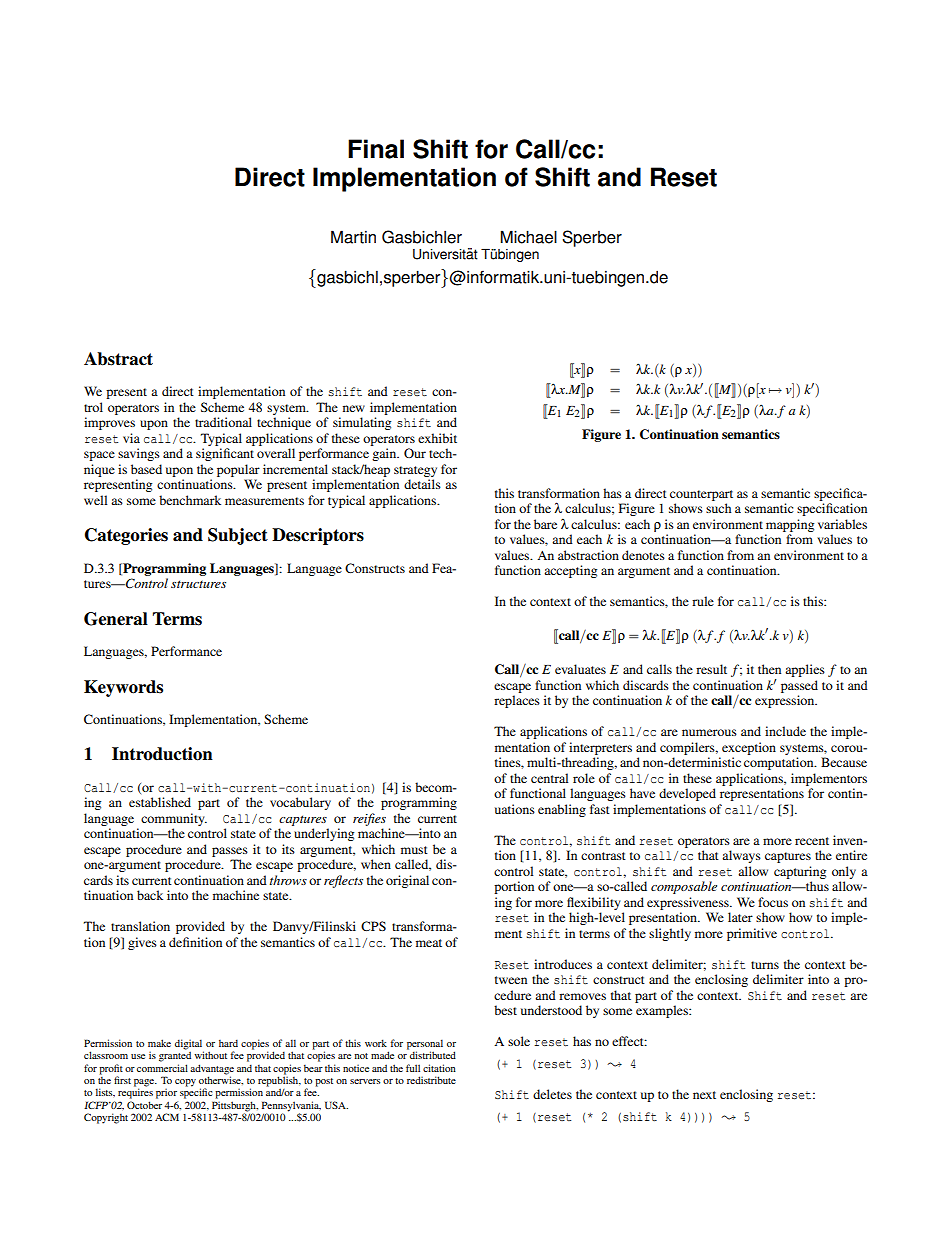 Image resolution: width=952 pixels, height=1233 pixels. What do you see at coordinates (166, 1094) in the screenshot?
I see `prior` at bounding box center [166, 1094].
